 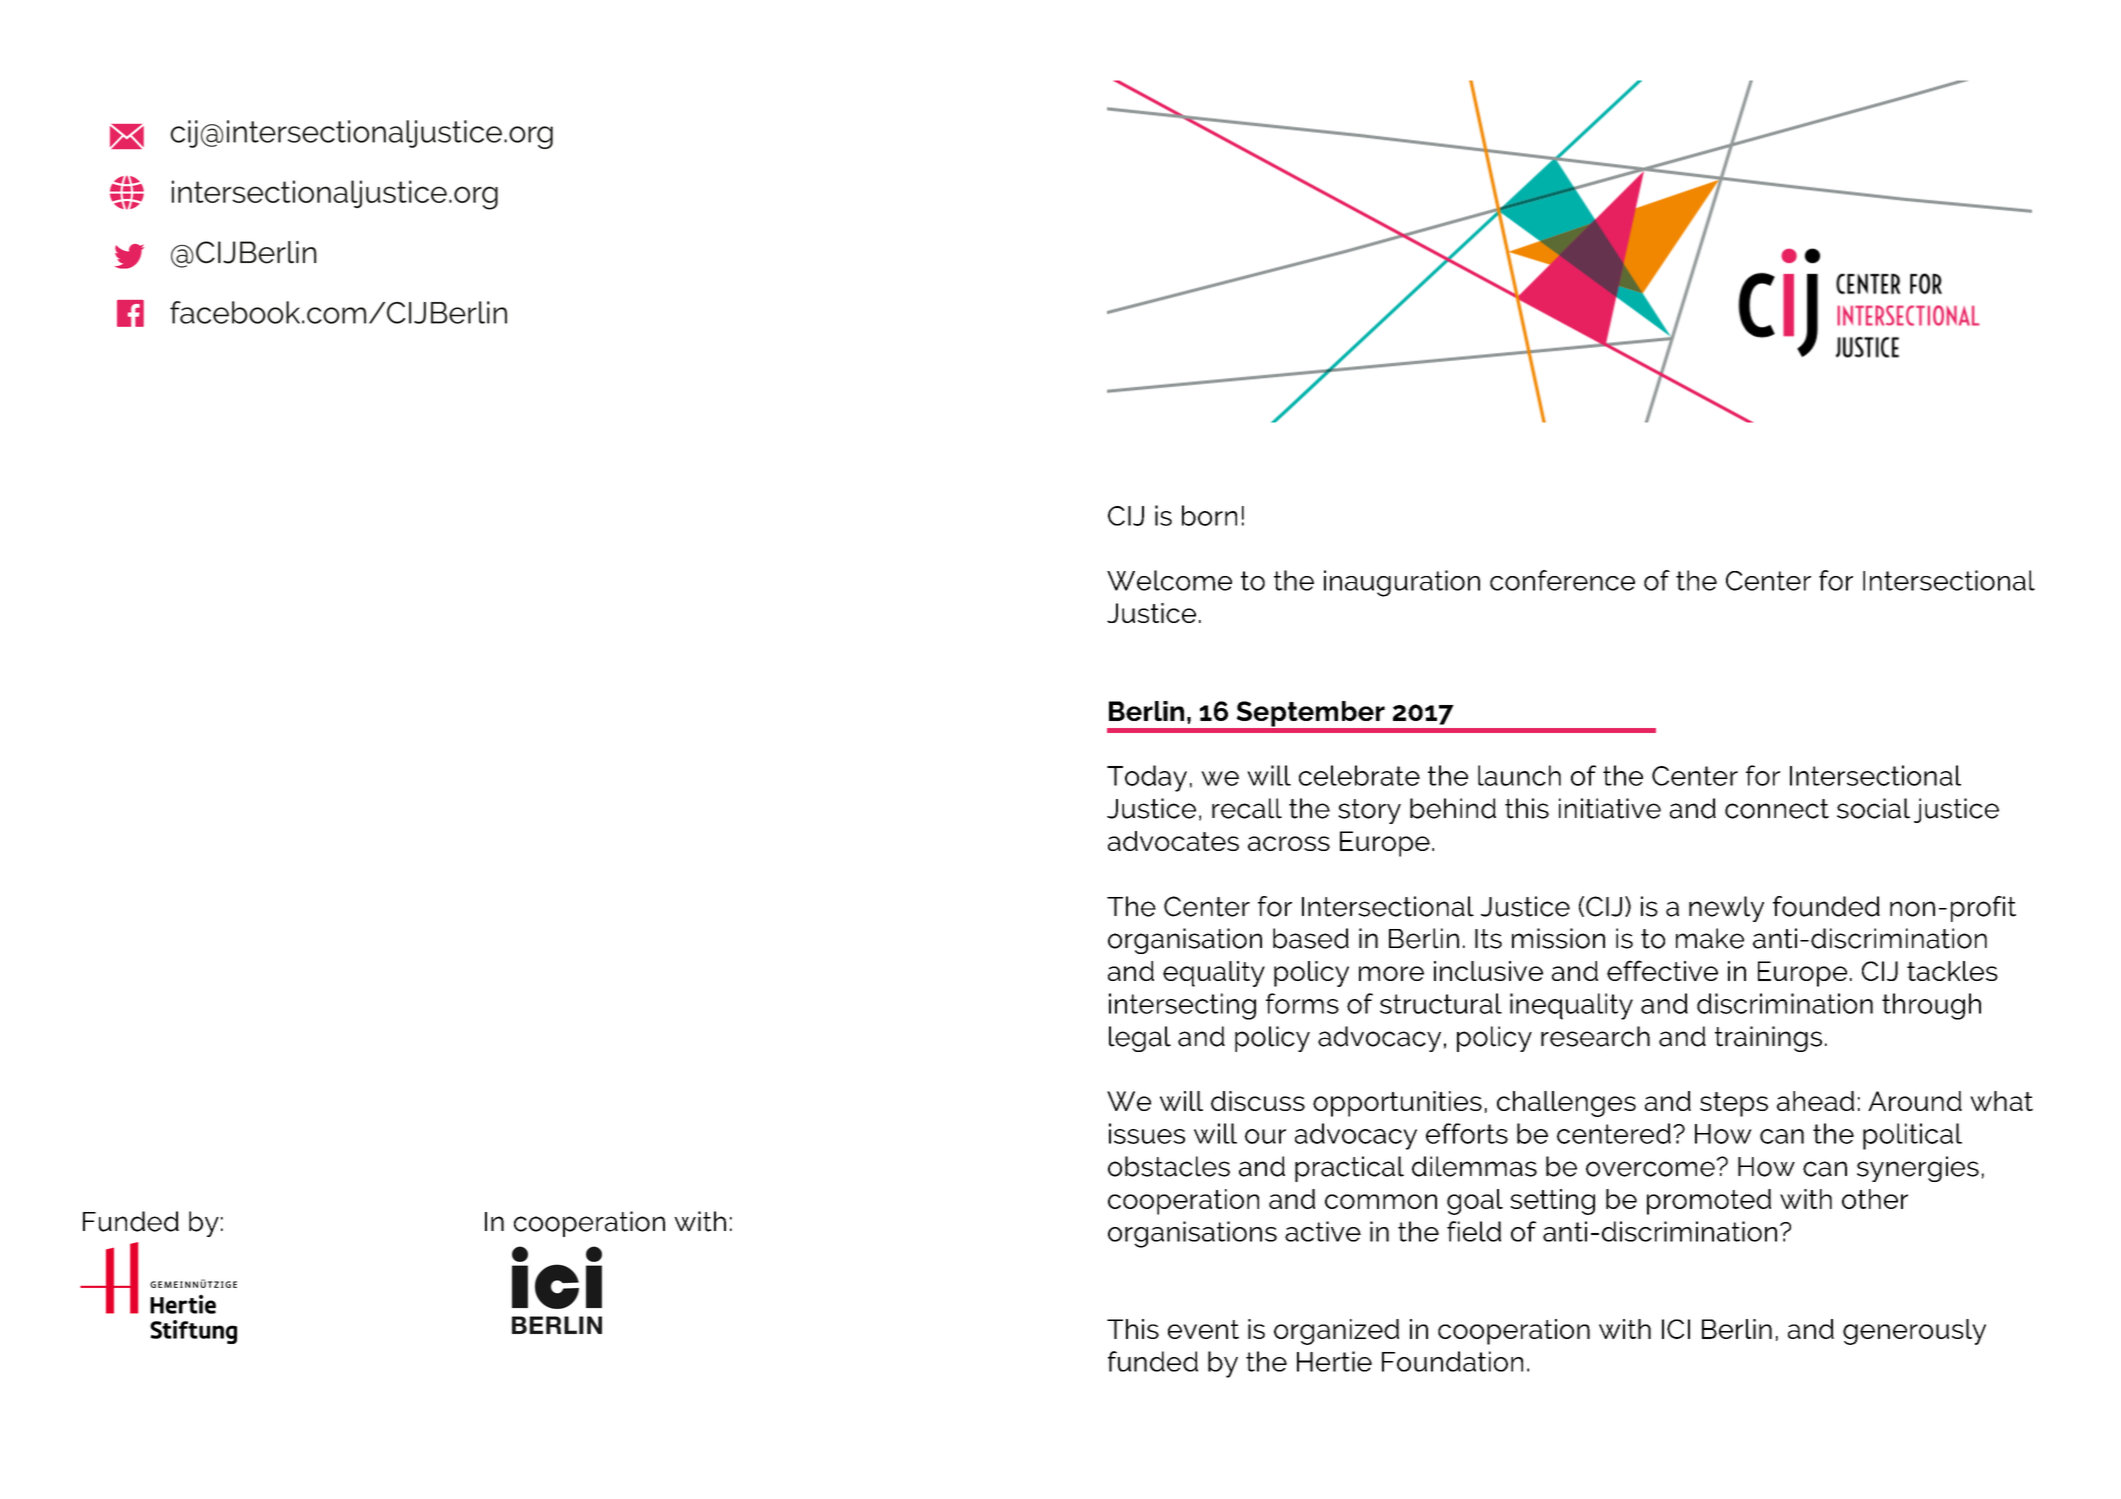 What do you see at coordinates (1258, 1101) in the screenshot?
I see `discuss` at bounding box center [1258, 1101].
